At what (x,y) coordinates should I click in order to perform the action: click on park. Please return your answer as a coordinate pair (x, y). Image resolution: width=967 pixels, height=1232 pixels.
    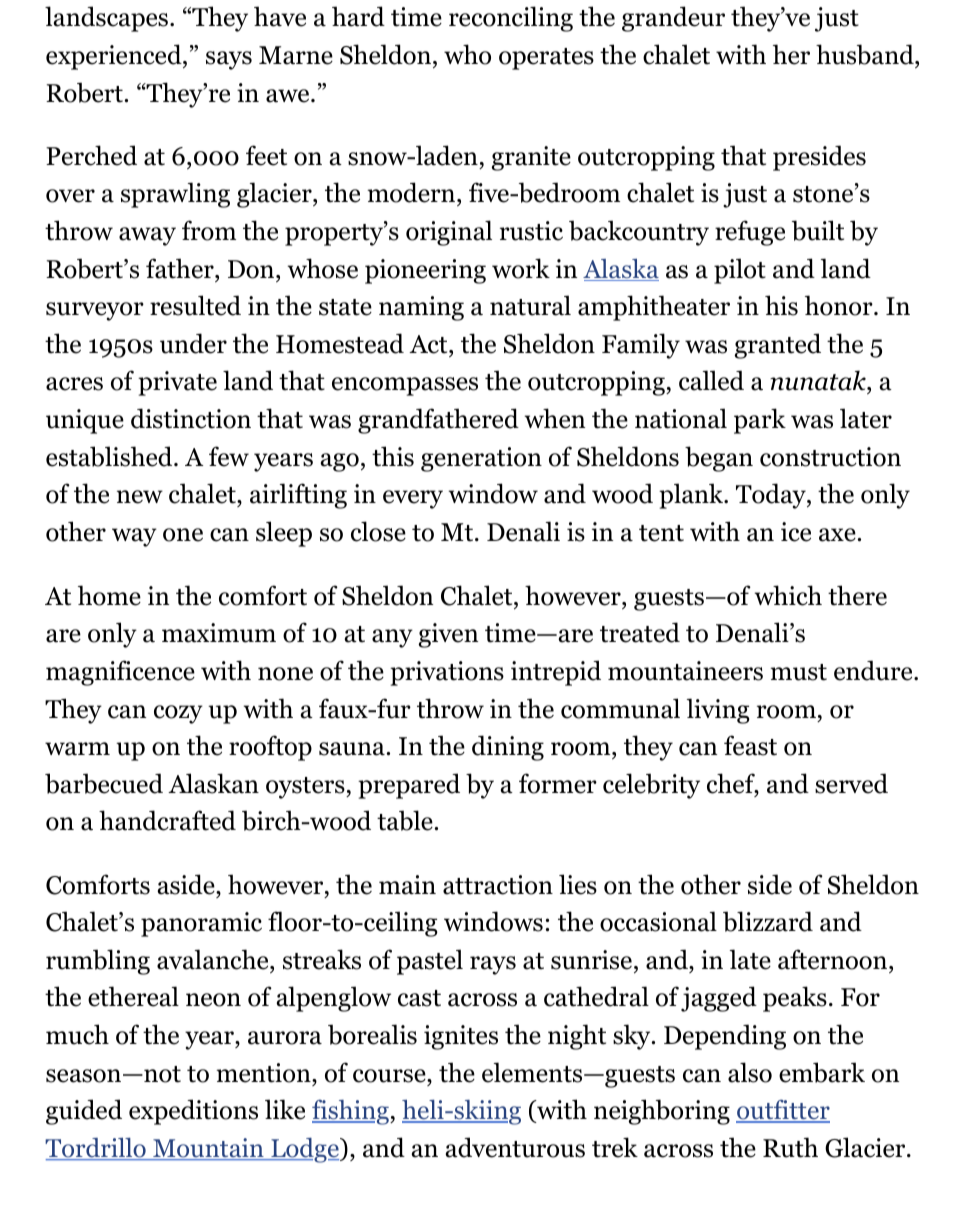
    Looking at the image, I should click on (760, 421).
